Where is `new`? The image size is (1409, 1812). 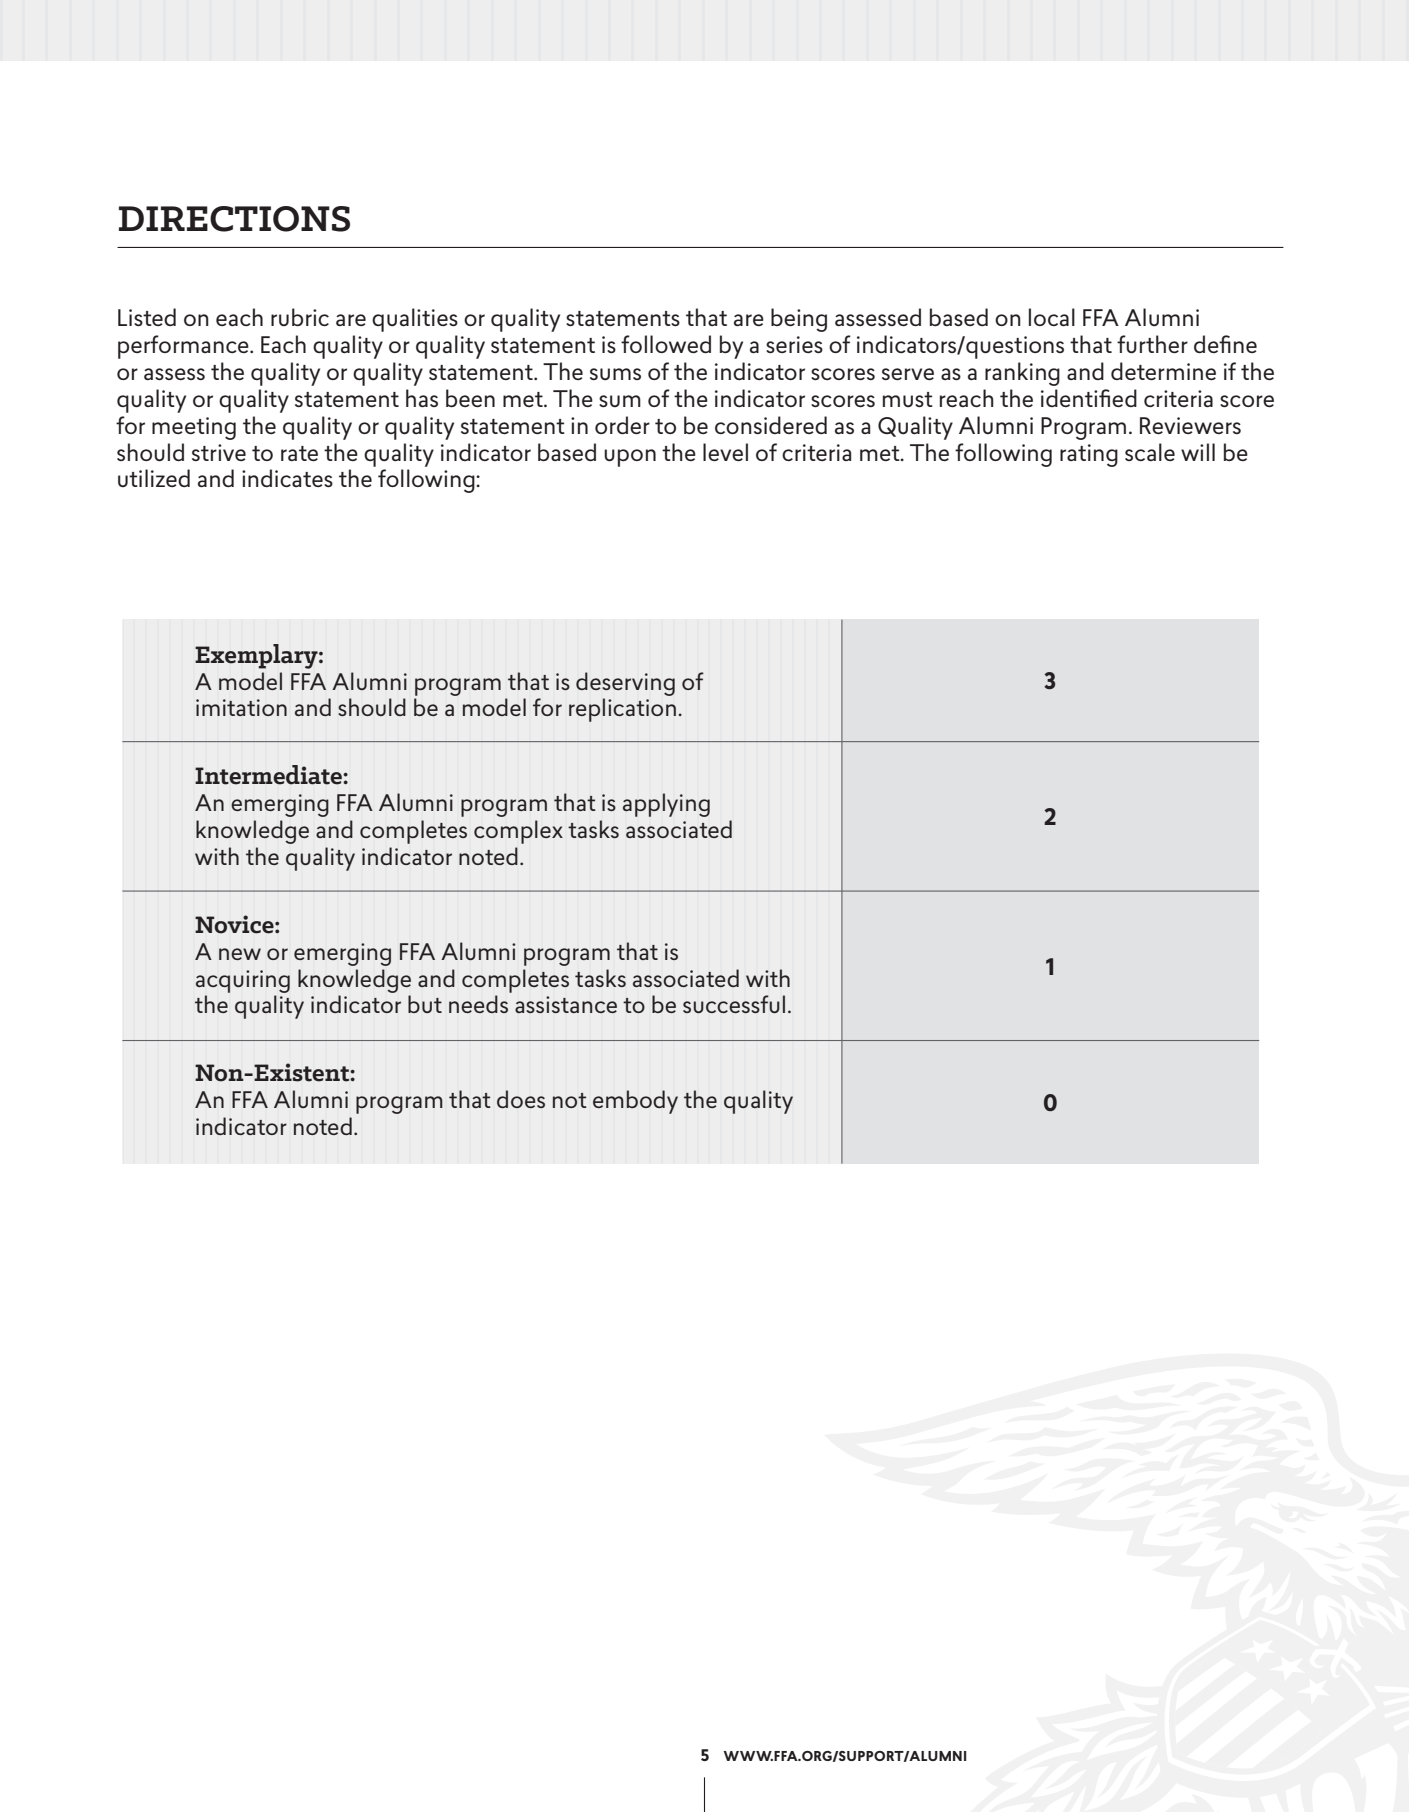 new is located at coordinates (240, 954).
